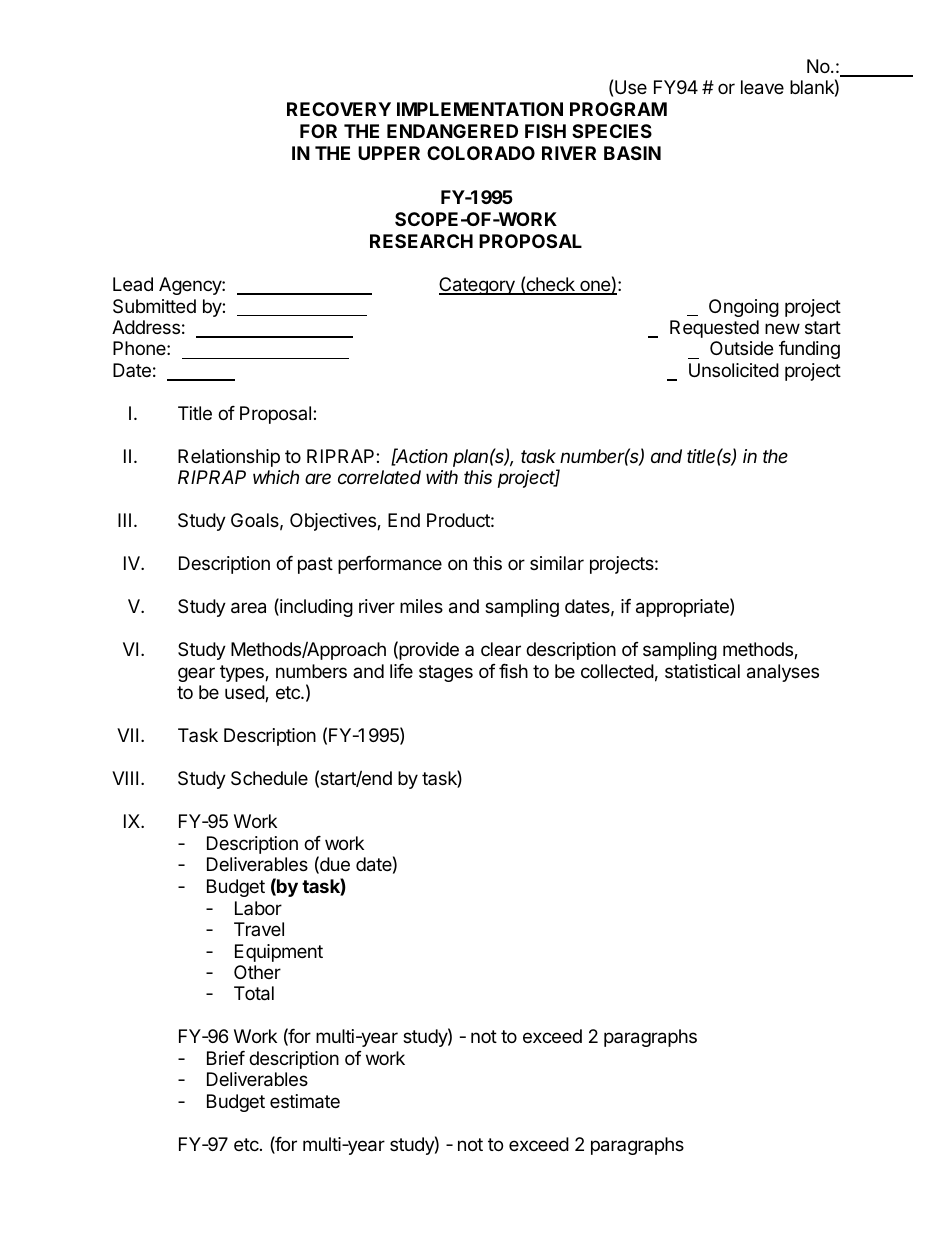 The height and width of the screenshot is (1233, 952). What do you see at coordinates (446, 673) in the screenshot?
I see `stages` at bounding box center [446, 673].
